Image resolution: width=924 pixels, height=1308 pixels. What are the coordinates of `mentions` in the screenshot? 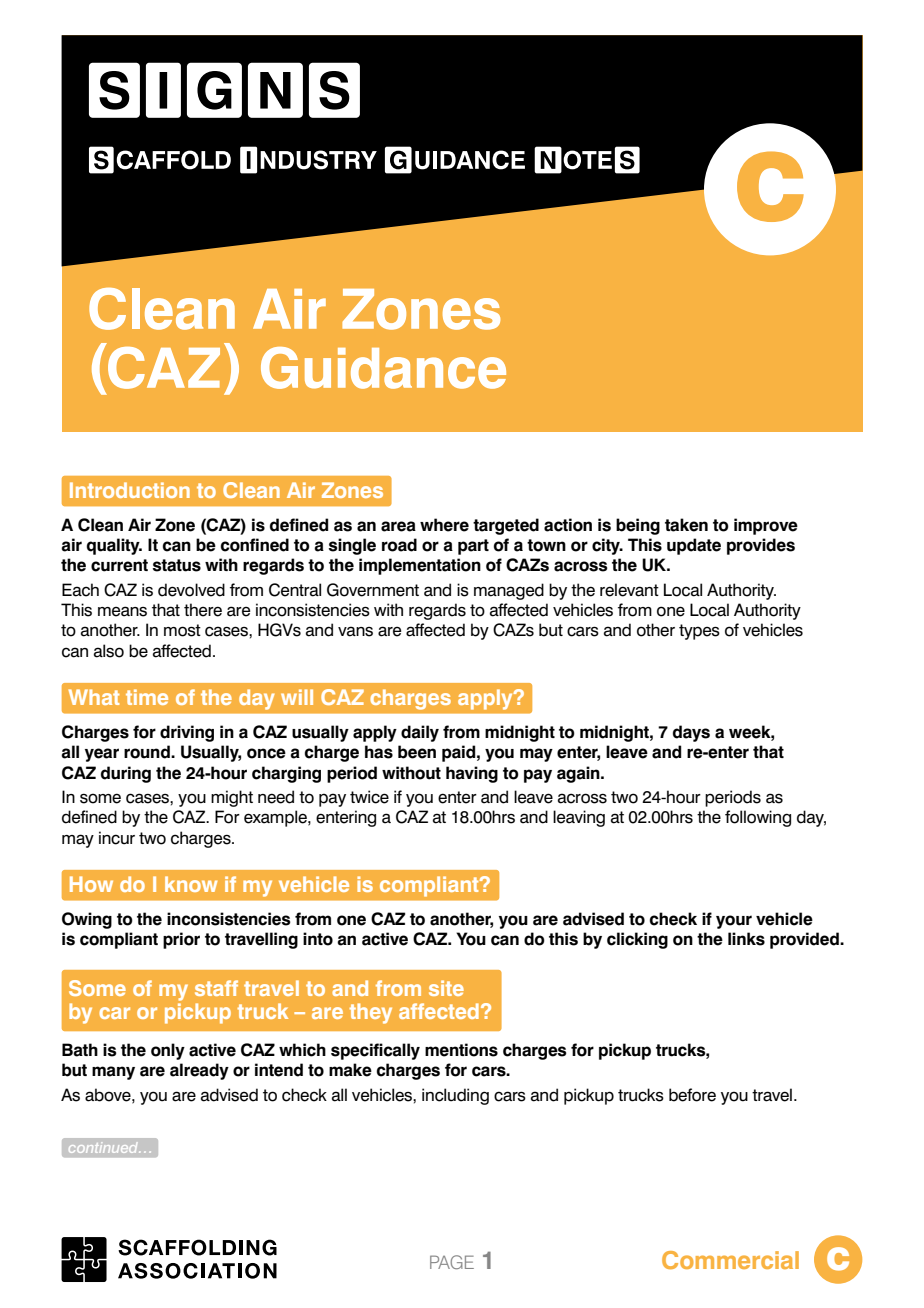 It's located at (461, 1050).
